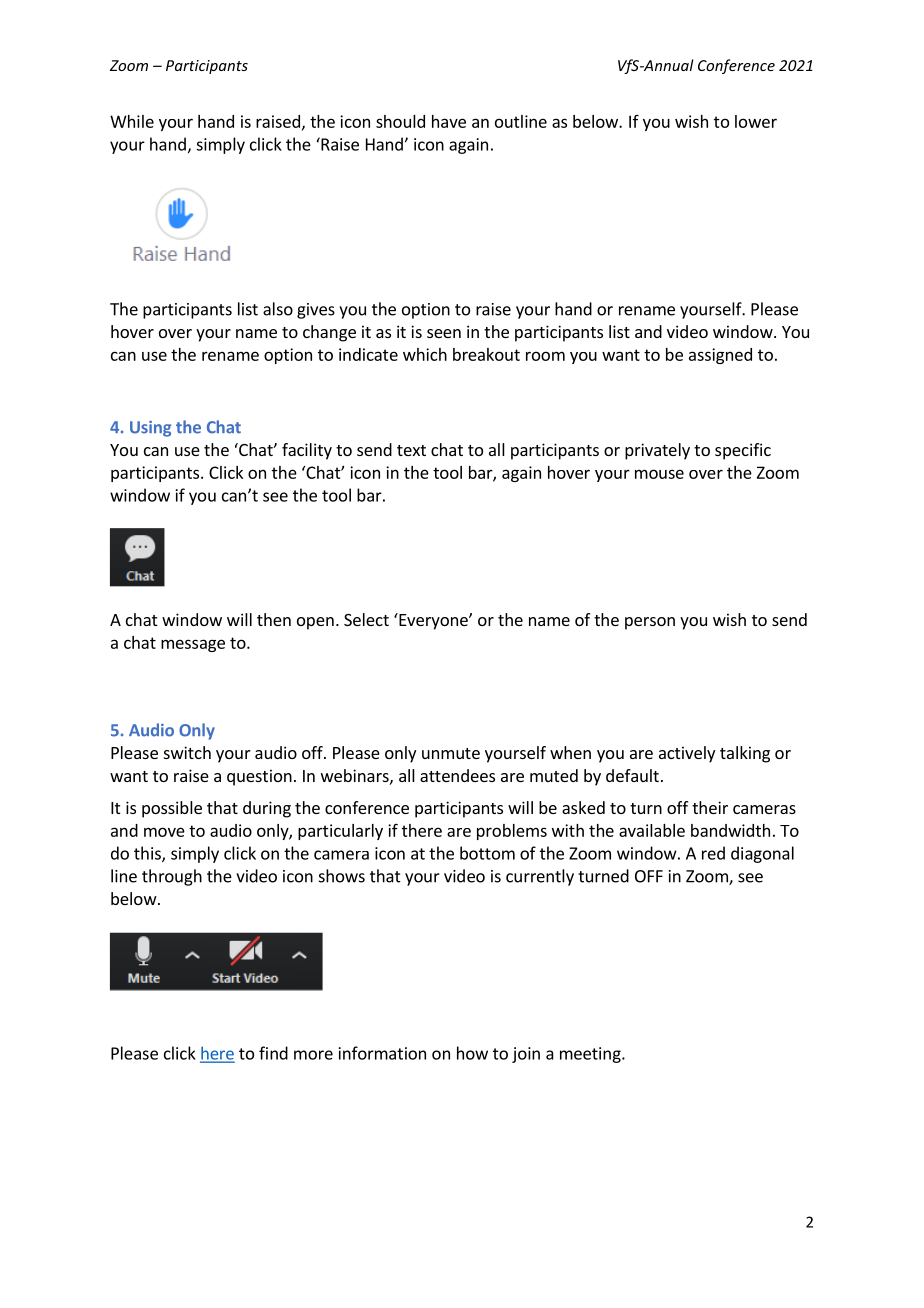 This page has width=924, height=1308. What do you see at coordinates (150, 429) in the page?
I see `Using` at bounding box center [150, 429].
